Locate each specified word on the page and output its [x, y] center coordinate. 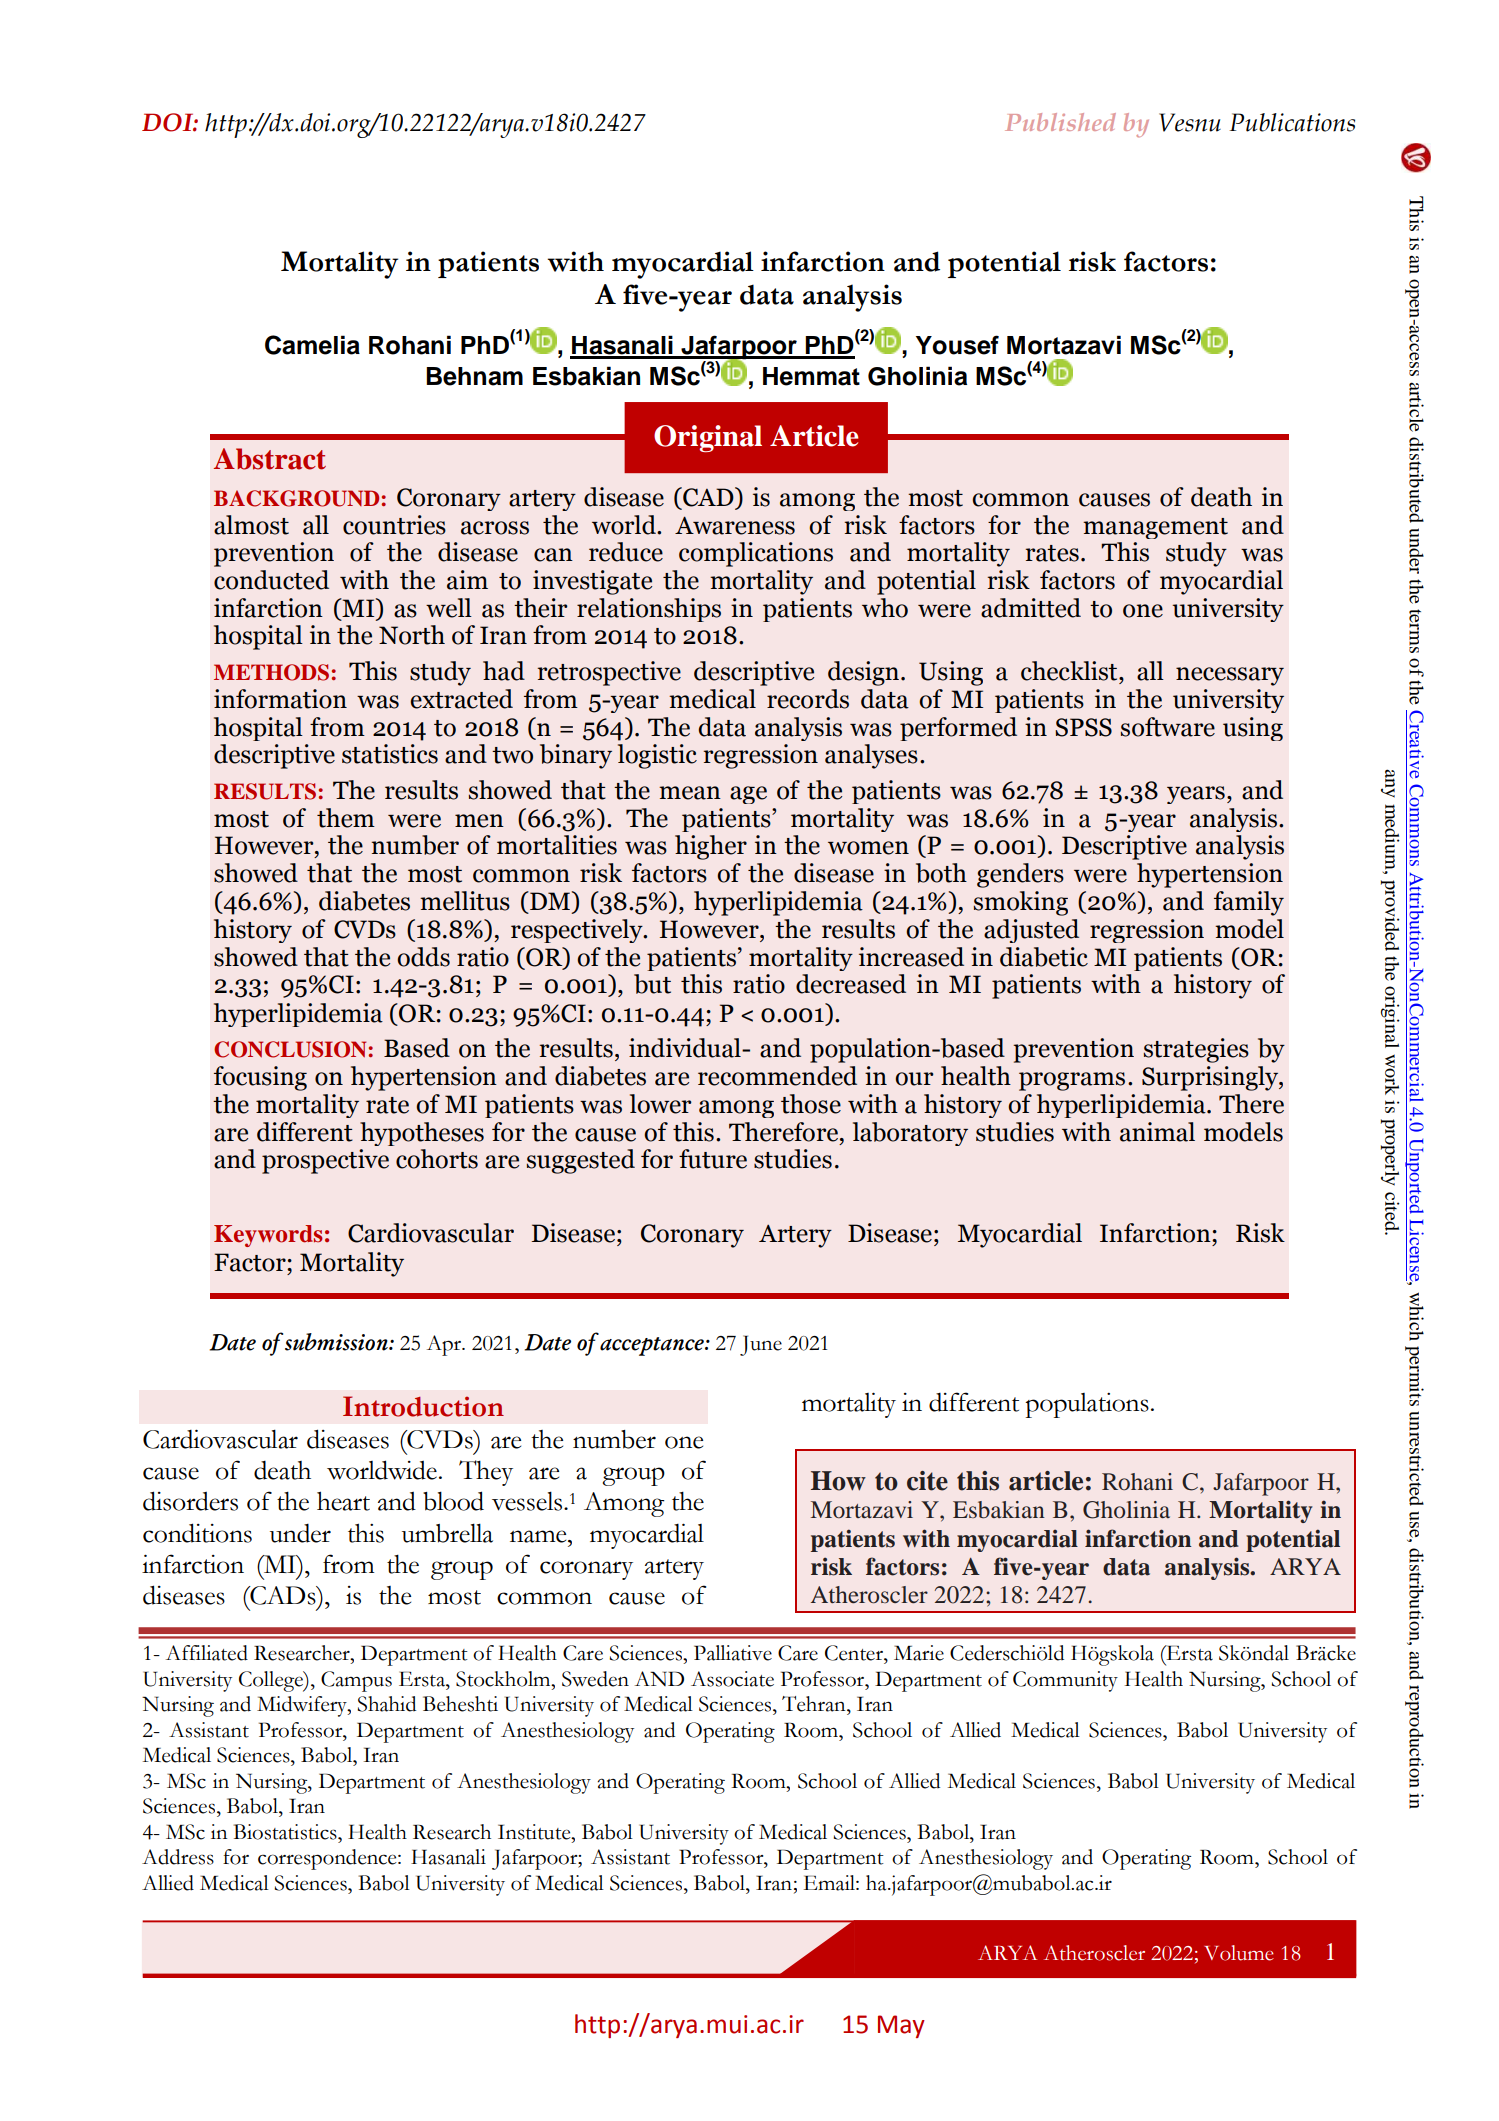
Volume [1239, 1953]
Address [178, 1857]
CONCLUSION [290, 1049]
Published [1060, 122]
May [901, 2026]
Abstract [270, 459]
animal [1157, 1132]
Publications [1292, 122]
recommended [777, 1076]
